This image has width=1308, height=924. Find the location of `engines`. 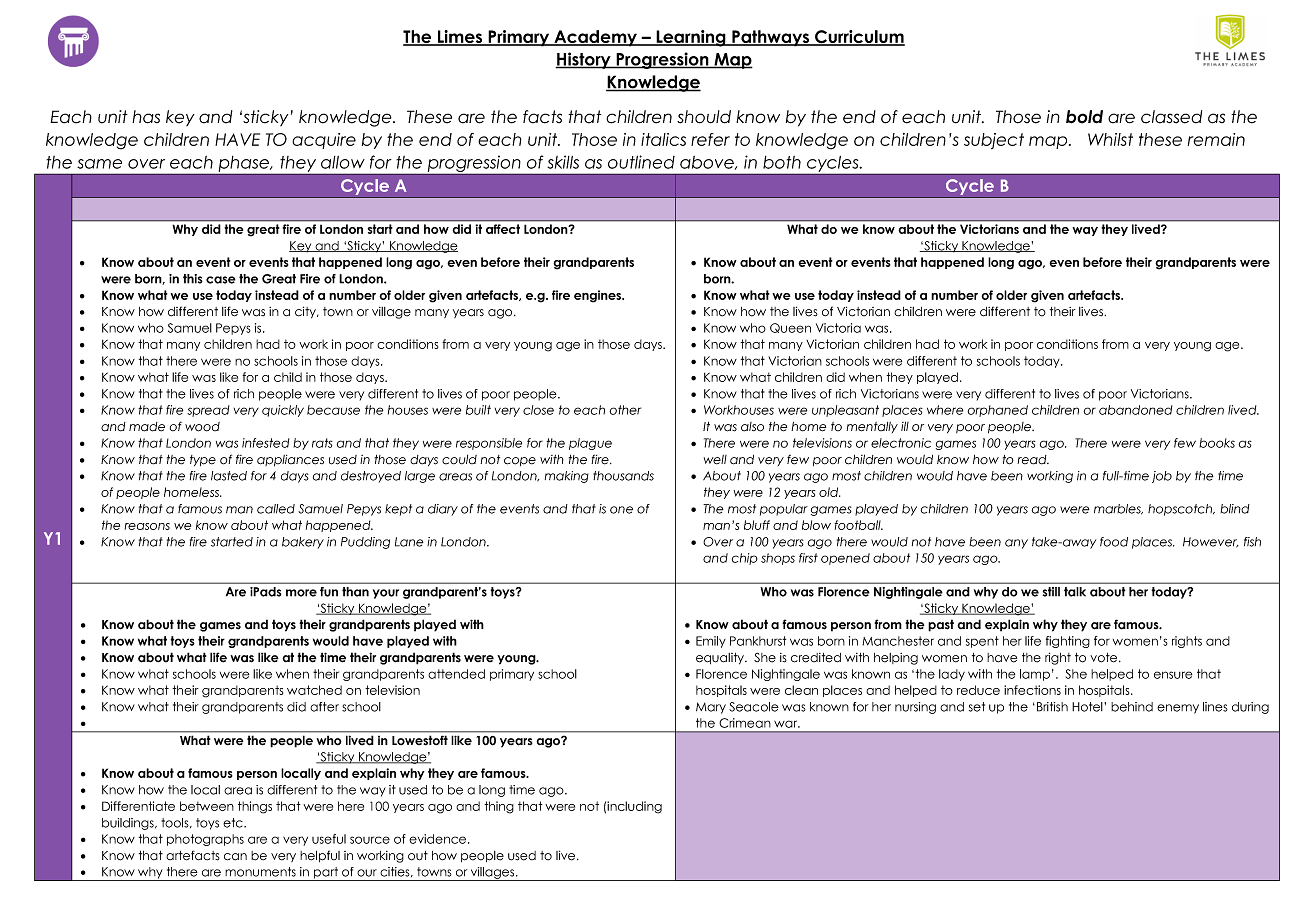

engines is located at coordinates (598, 296).
